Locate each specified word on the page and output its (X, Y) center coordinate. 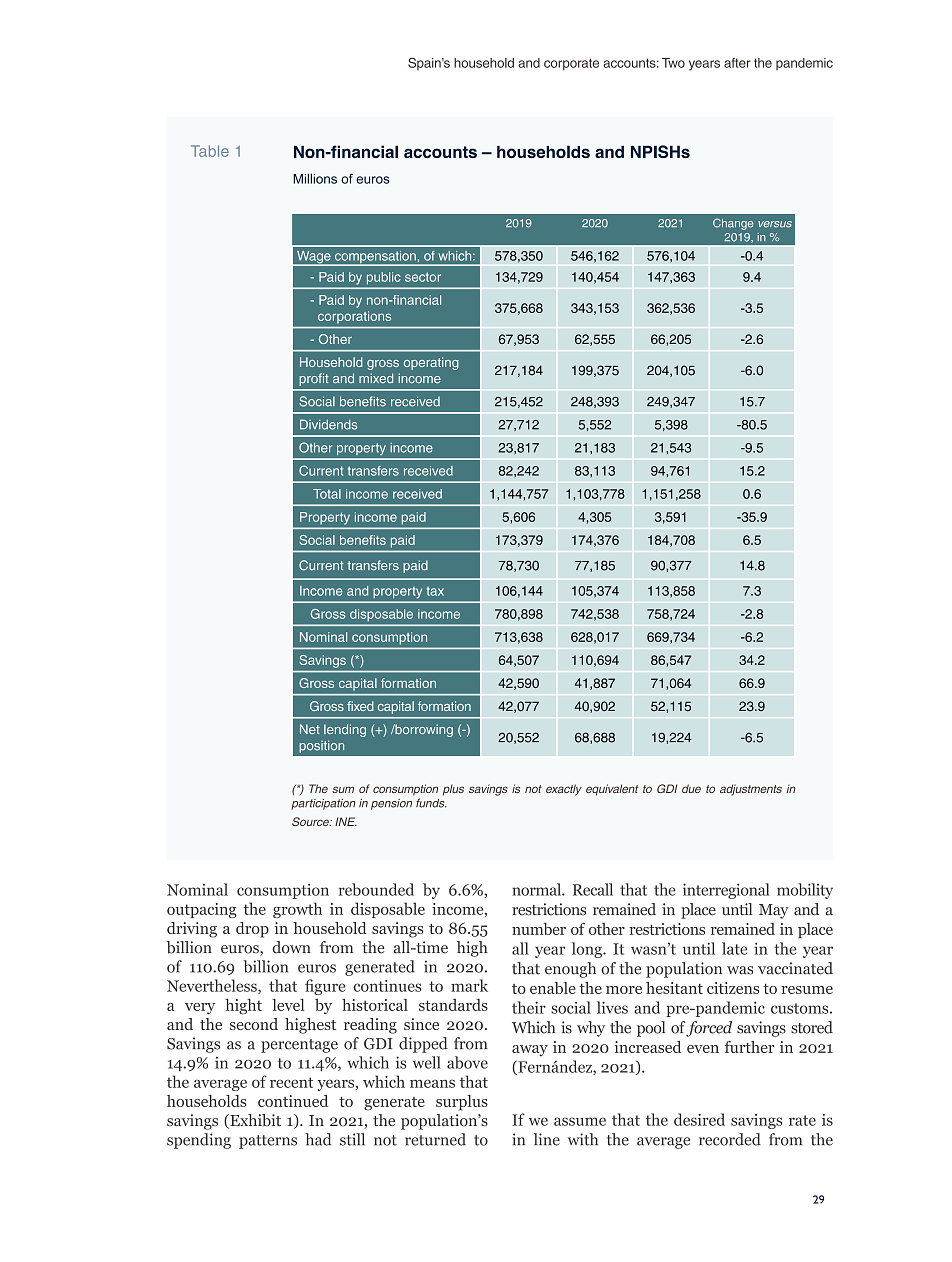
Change (733, 224)
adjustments (751, 790)
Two (673, 63)
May (774, 911)
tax (435, 591)
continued (293, 1101)
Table (210, 151)
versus (775, 224)
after (737, 63)
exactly (564, 790)
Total (327, 494)
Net (310, 729)
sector (423, 277)
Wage (314, 258)
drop (252, 930)
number (539, 929)
